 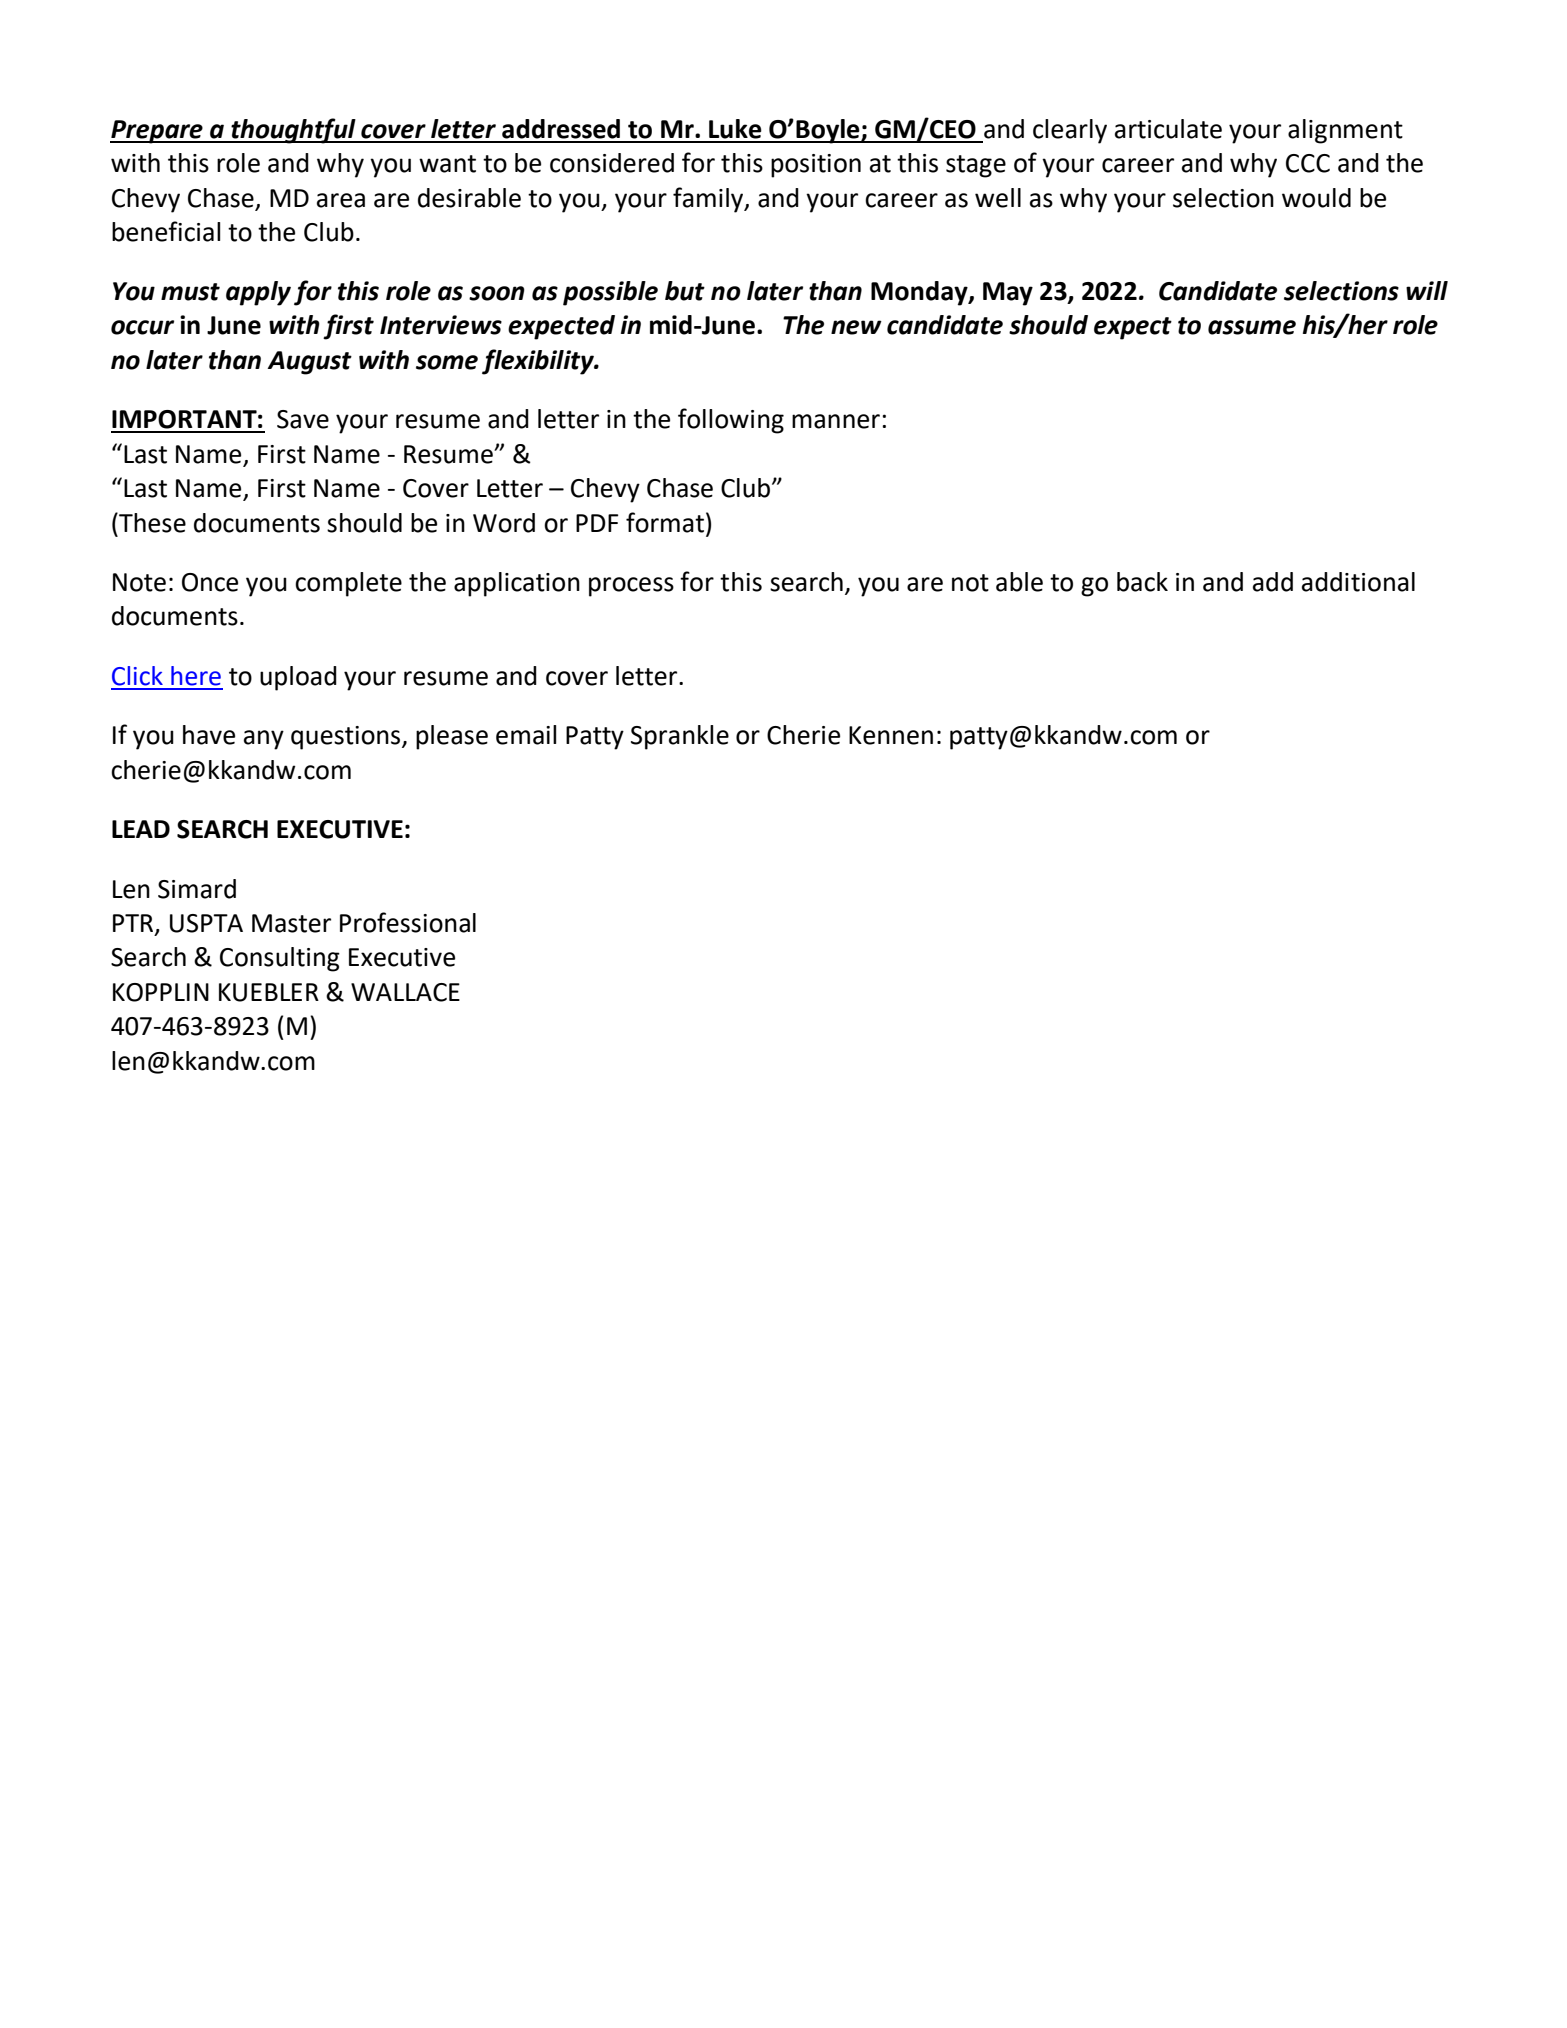 I want to click on Save, so click(x=303, y=419).
